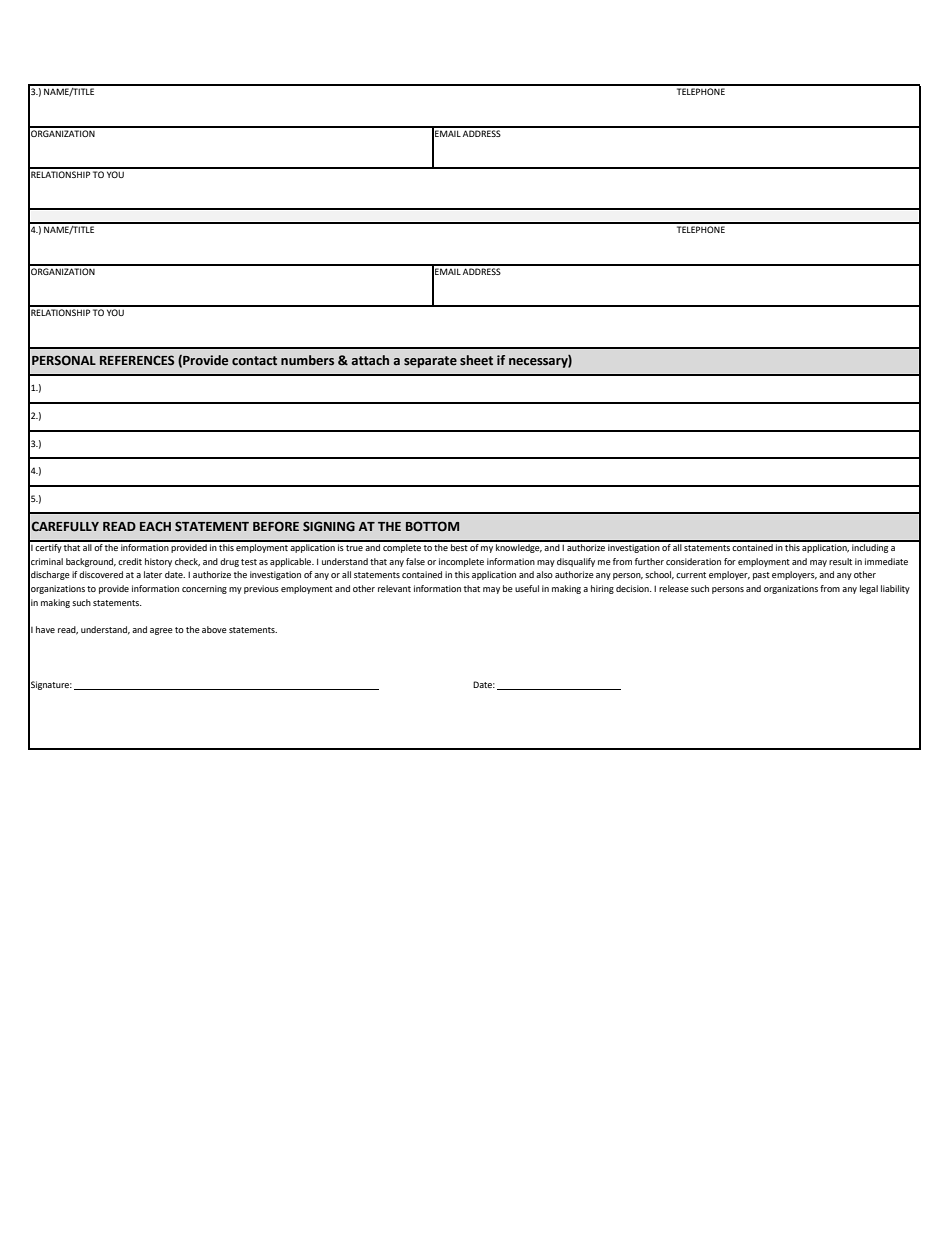 The height and width of the image is (1233, 952). What do you see at coordinates (869, 589) in the image?
I see `legal` at bounding box center [869, 589].
